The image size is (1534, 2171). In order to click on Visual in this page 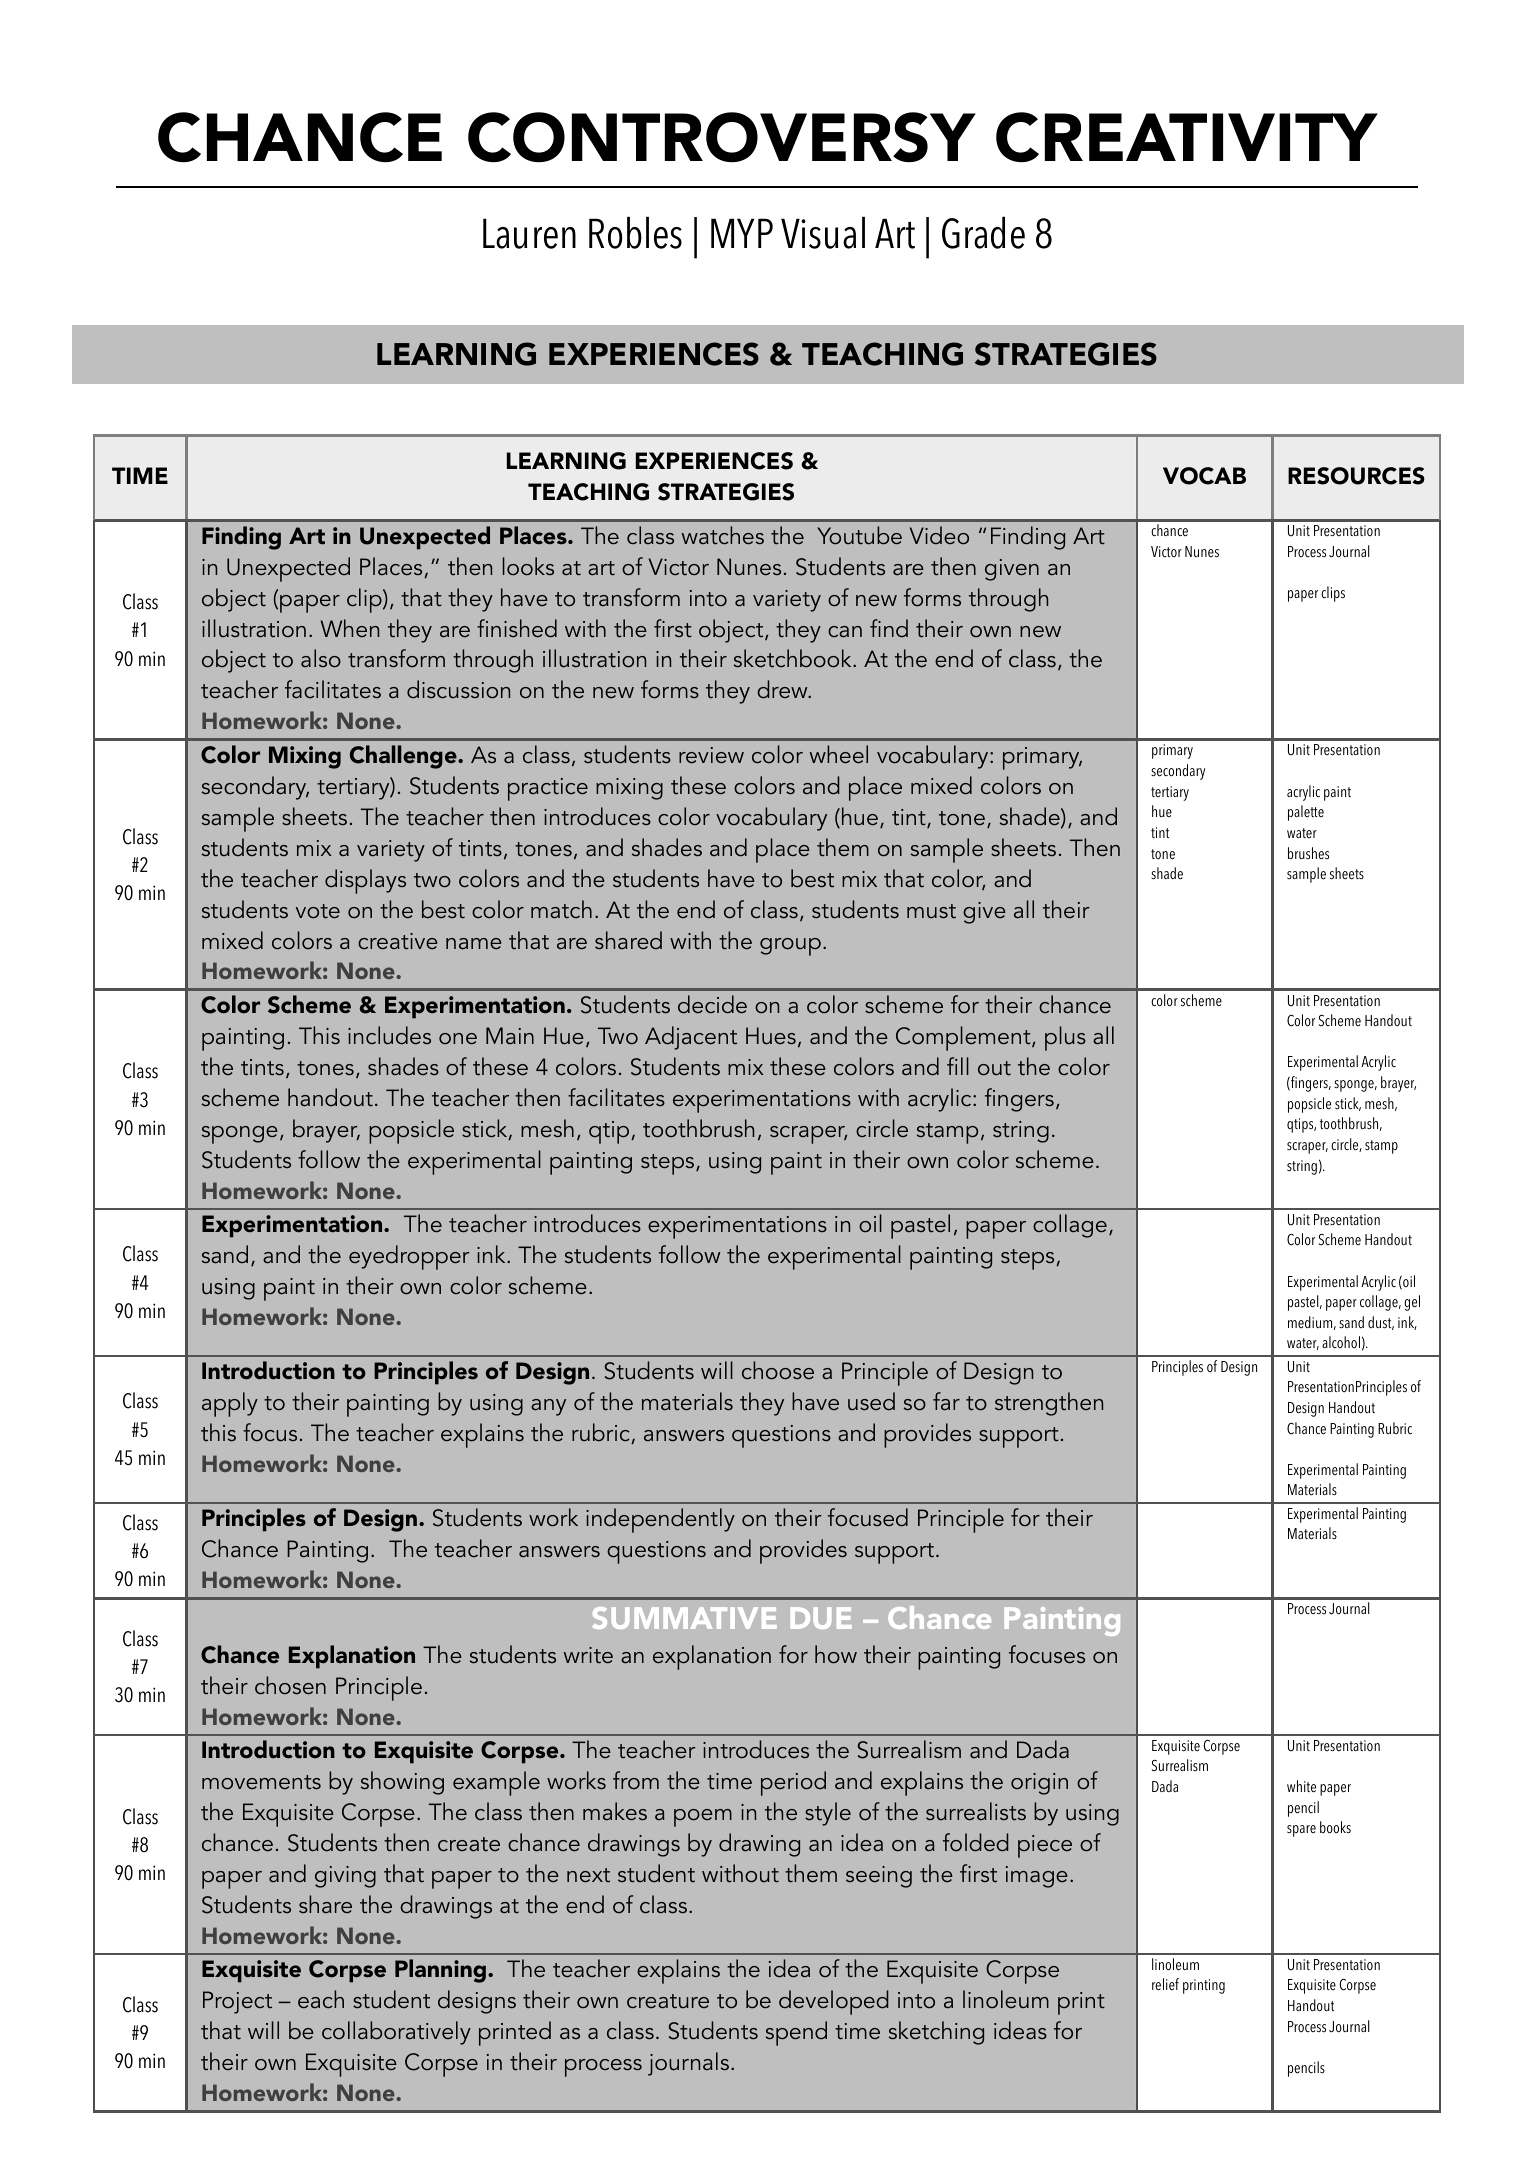, I will do `click(823, 233)`.
